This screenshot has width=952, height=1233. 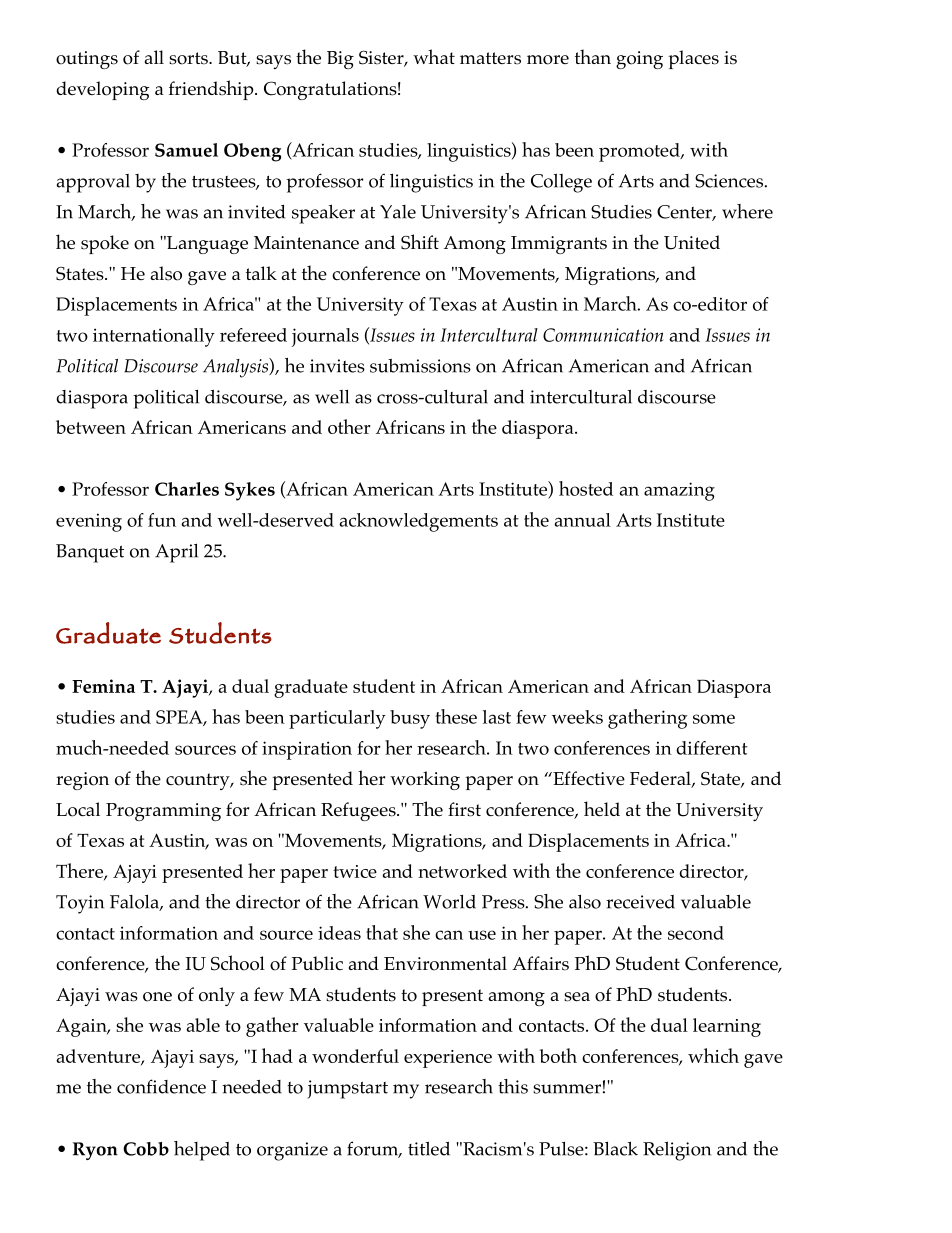 I want to click on April, so click(x=176, y=553).
